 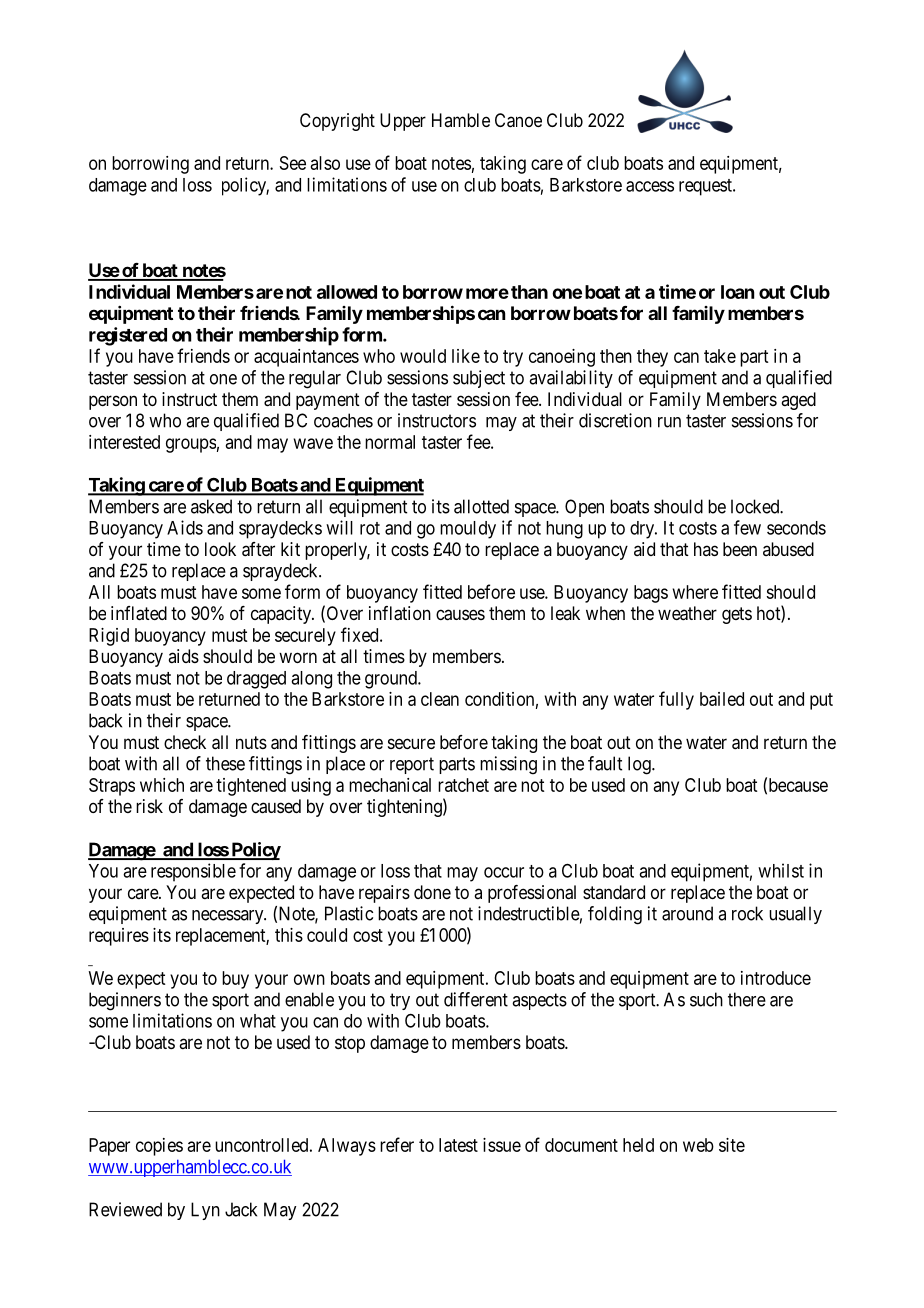 I want to click on latest, so click(x=458, y=1145).
